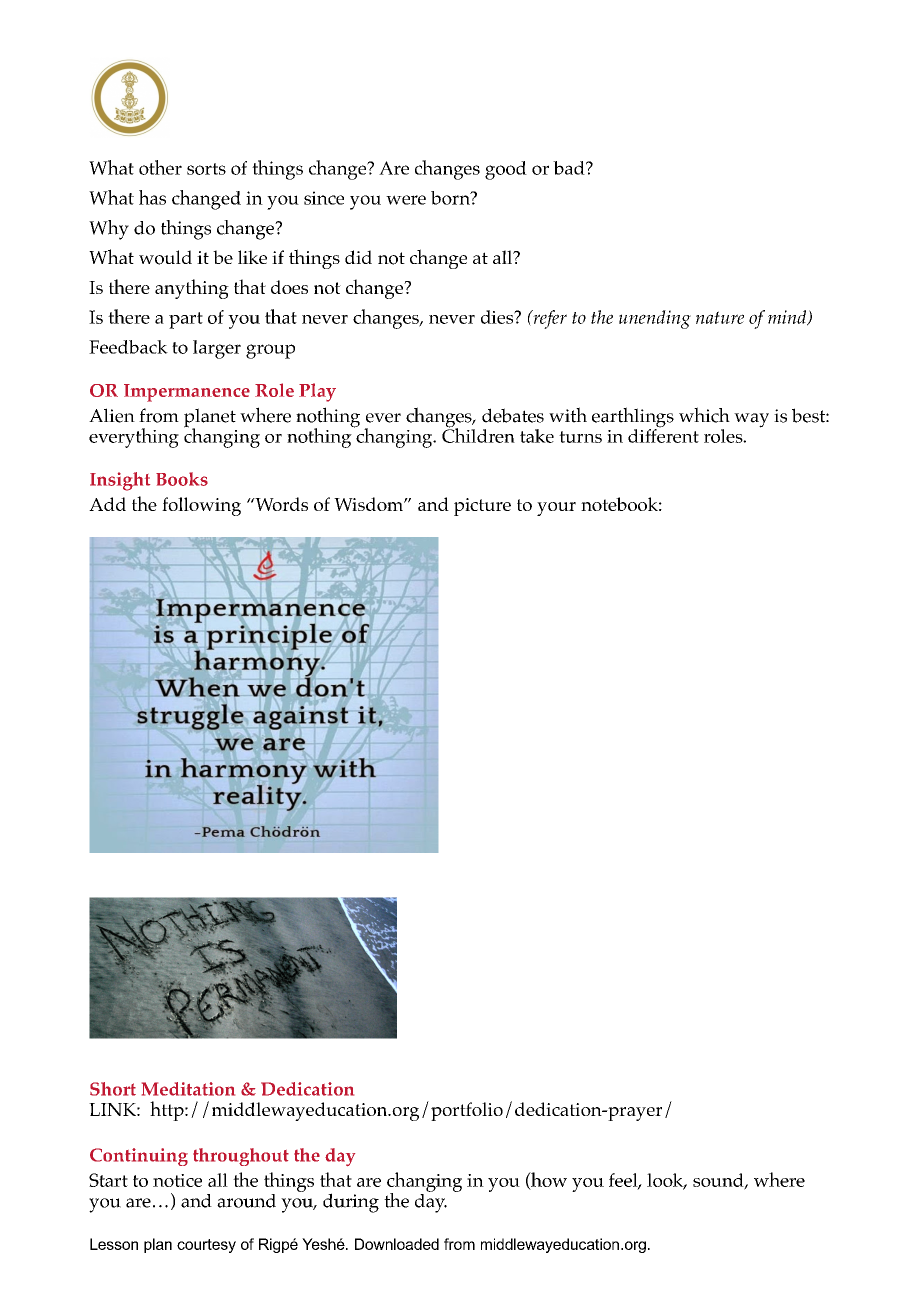 Image resolution: width=924 pixels, height=1308 pixels. I want to click on notice, so click(177, 1180).
